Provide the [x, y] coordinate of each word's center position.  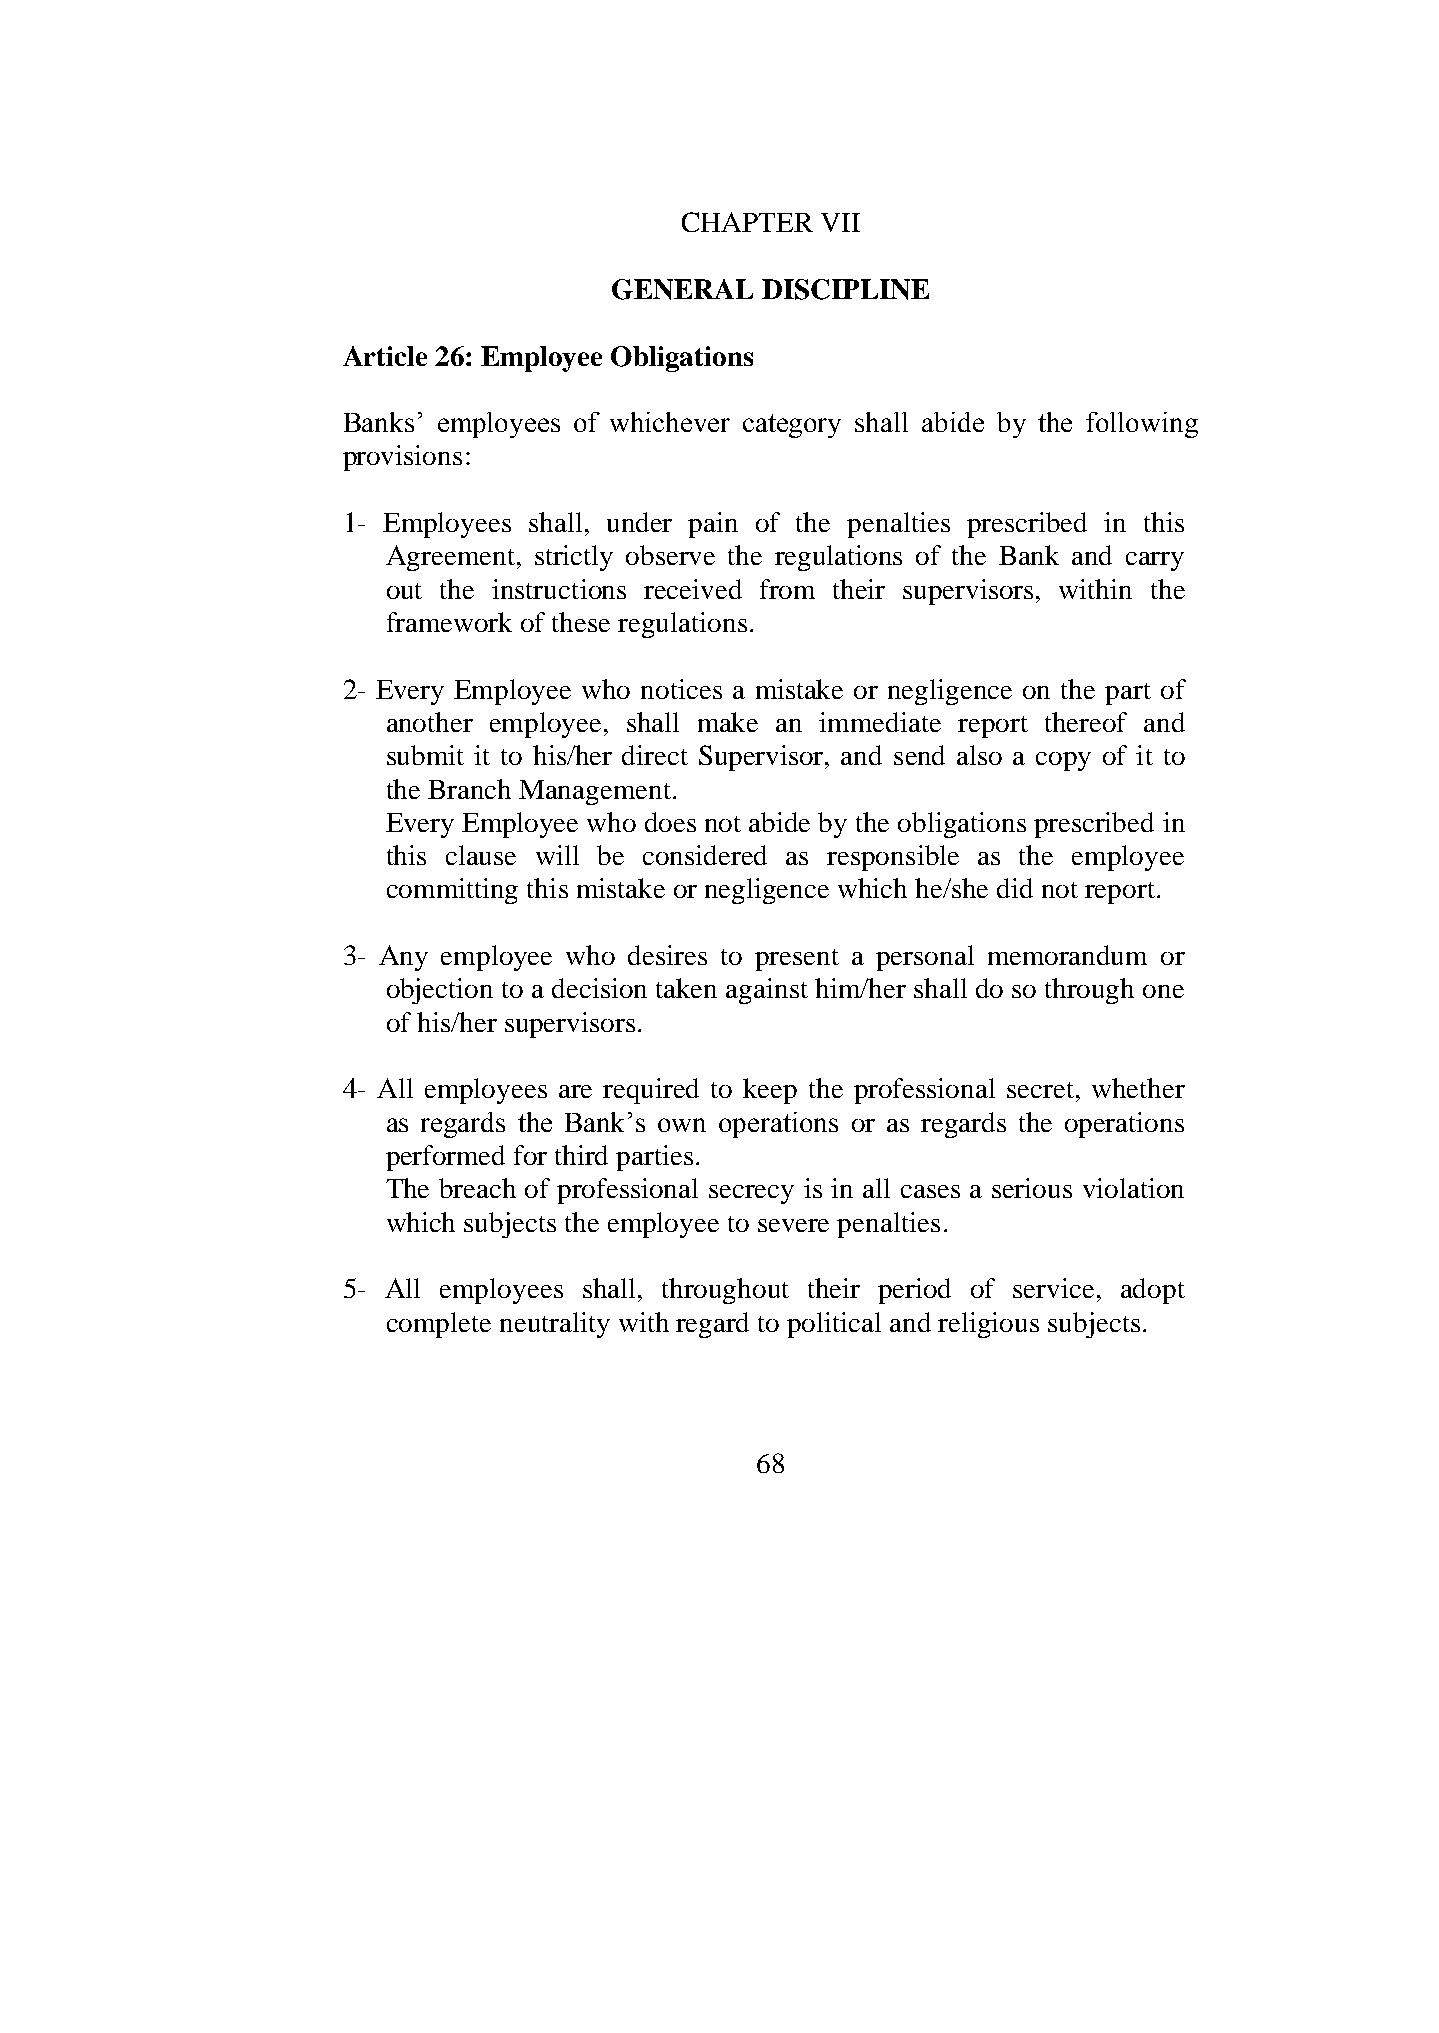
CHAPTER [747, 222]
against [767, 991]
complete [439, 1325]
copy [1063, 761]
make [728, 722]
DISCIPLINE [845, 289]
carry [1155, 561]
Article [385, 356]
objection [440, 991]
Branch [469, 789]
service [1053, 1288]
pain [713, 525]
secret [1042, 1090]
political [834, 1325]
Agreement [452, 558]
